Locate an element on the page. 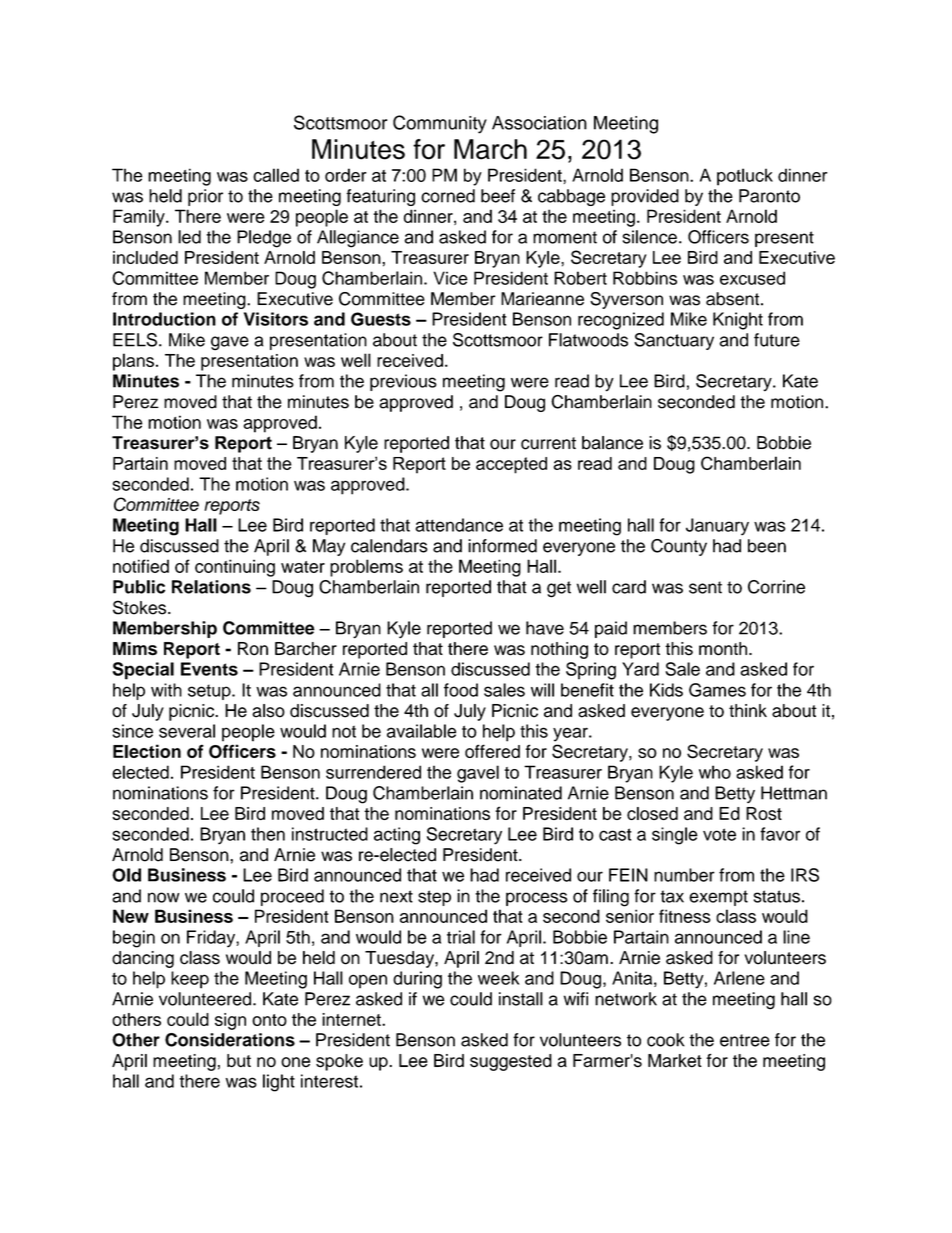 The image size is (952, 1233). have is located at coordinates (545, 628).
